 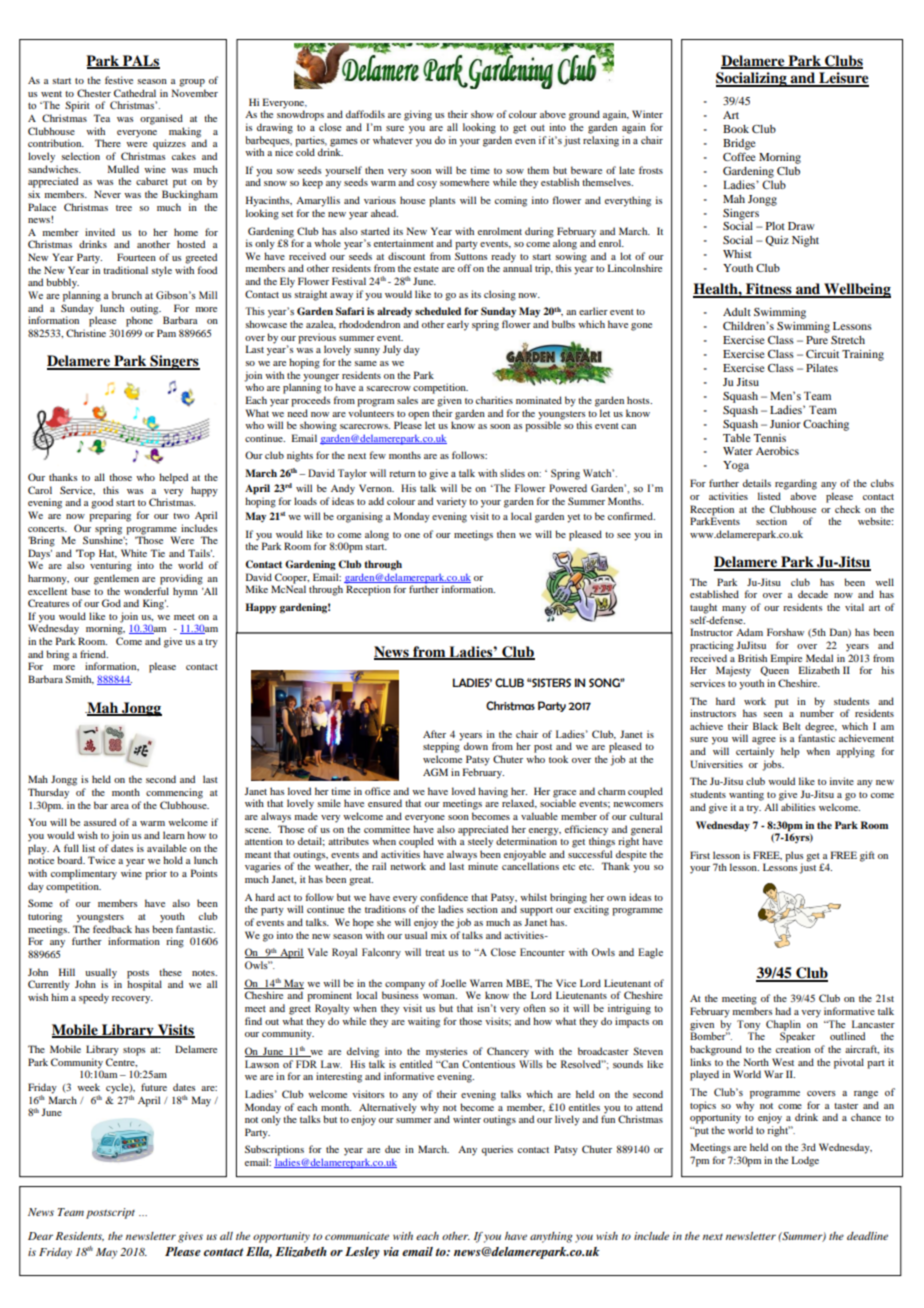 What do you see at coordinates (736, 129) in the screenshot?
I see `Book` at bounding box center [736, 129].
